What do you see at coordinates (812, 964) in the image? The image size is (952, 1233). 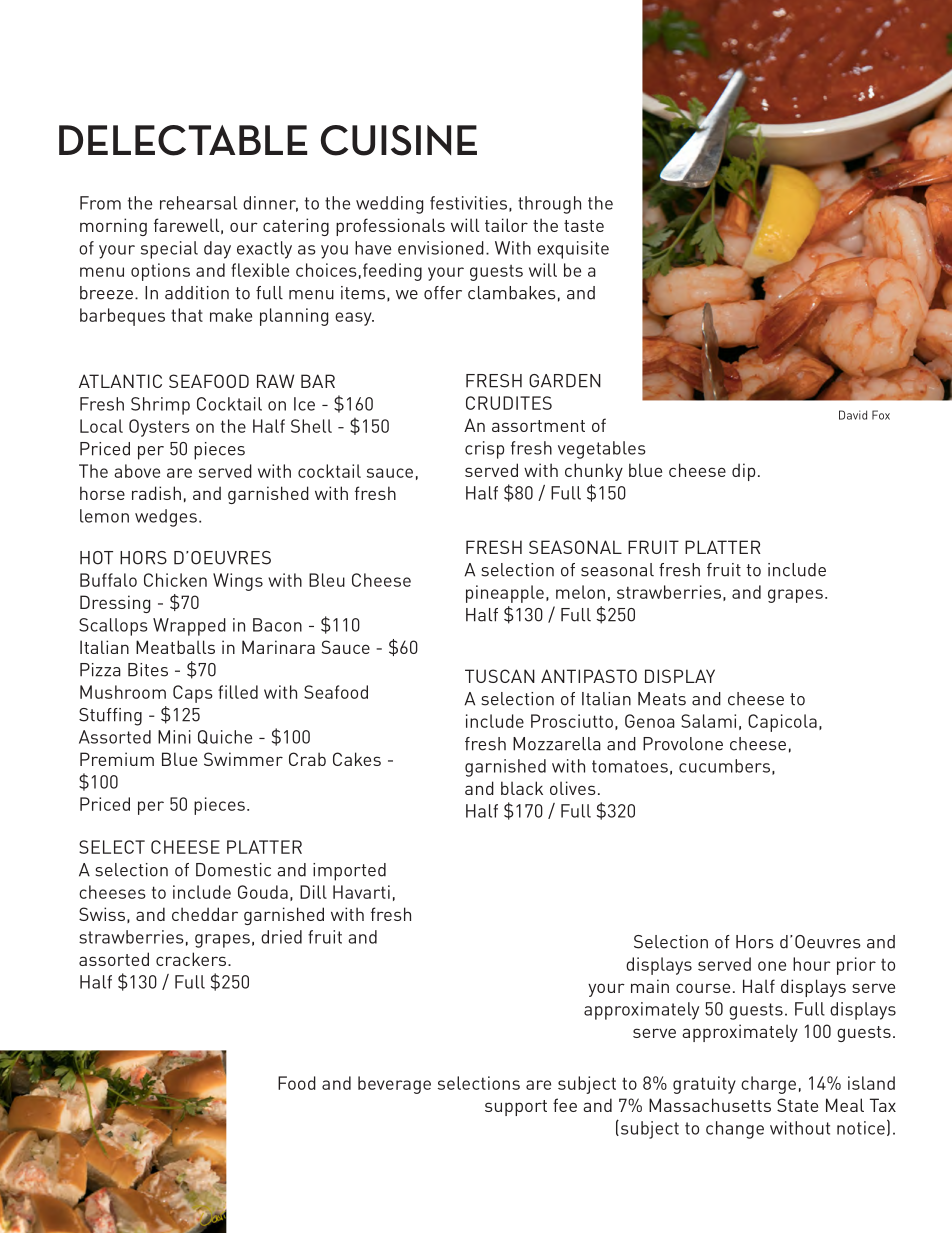 I see `hour` at bounding box center [812, 964].
